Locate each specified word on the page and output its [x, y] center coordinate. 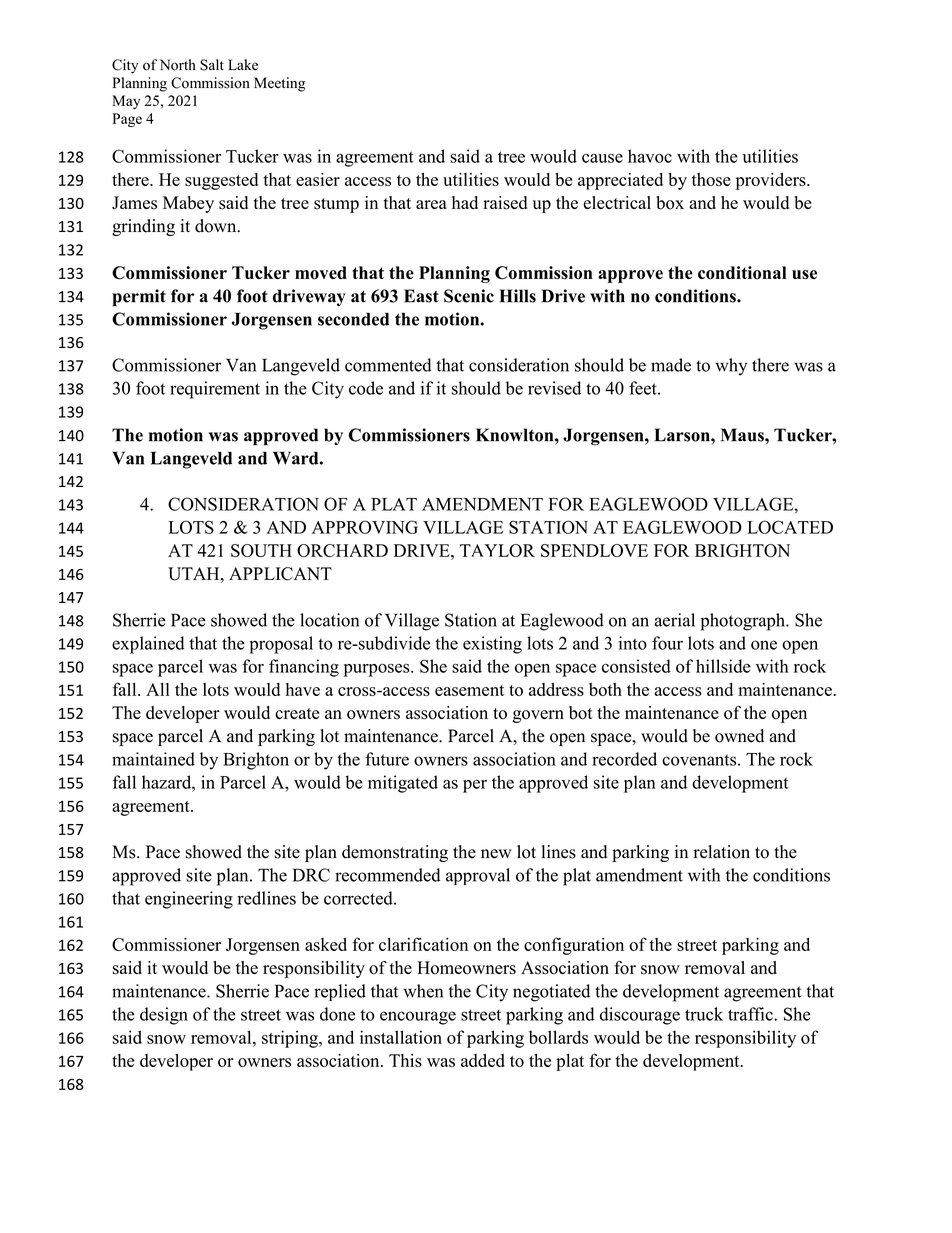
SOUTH [261, 550]
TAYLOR [497, 550]
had [465, 202]
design [164, 1016]
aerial [674, 620]
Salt [212, 65]
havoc [650, 156]
